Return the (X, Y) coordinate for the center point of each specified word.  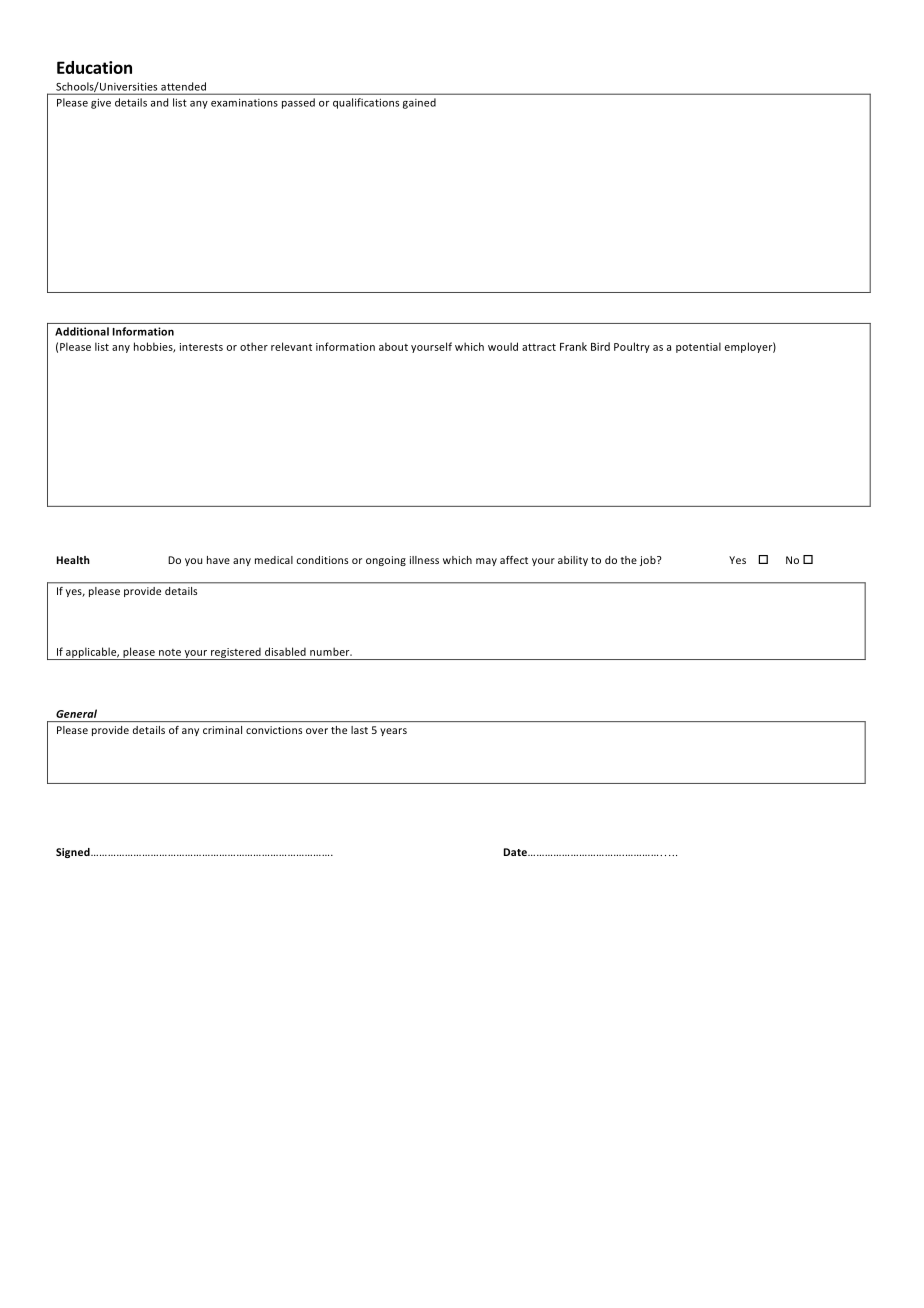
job (649, 561)
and (159, 102)
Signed (74, 853)
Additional (82, 331)
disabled (285, 651)
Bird (600, 346)
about (393, 346)
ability (573, 561)
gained (419, 103)
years (393, 732)
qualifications (366, 103)
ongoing (386, 561)
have (218, 560)
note (170, 652)
